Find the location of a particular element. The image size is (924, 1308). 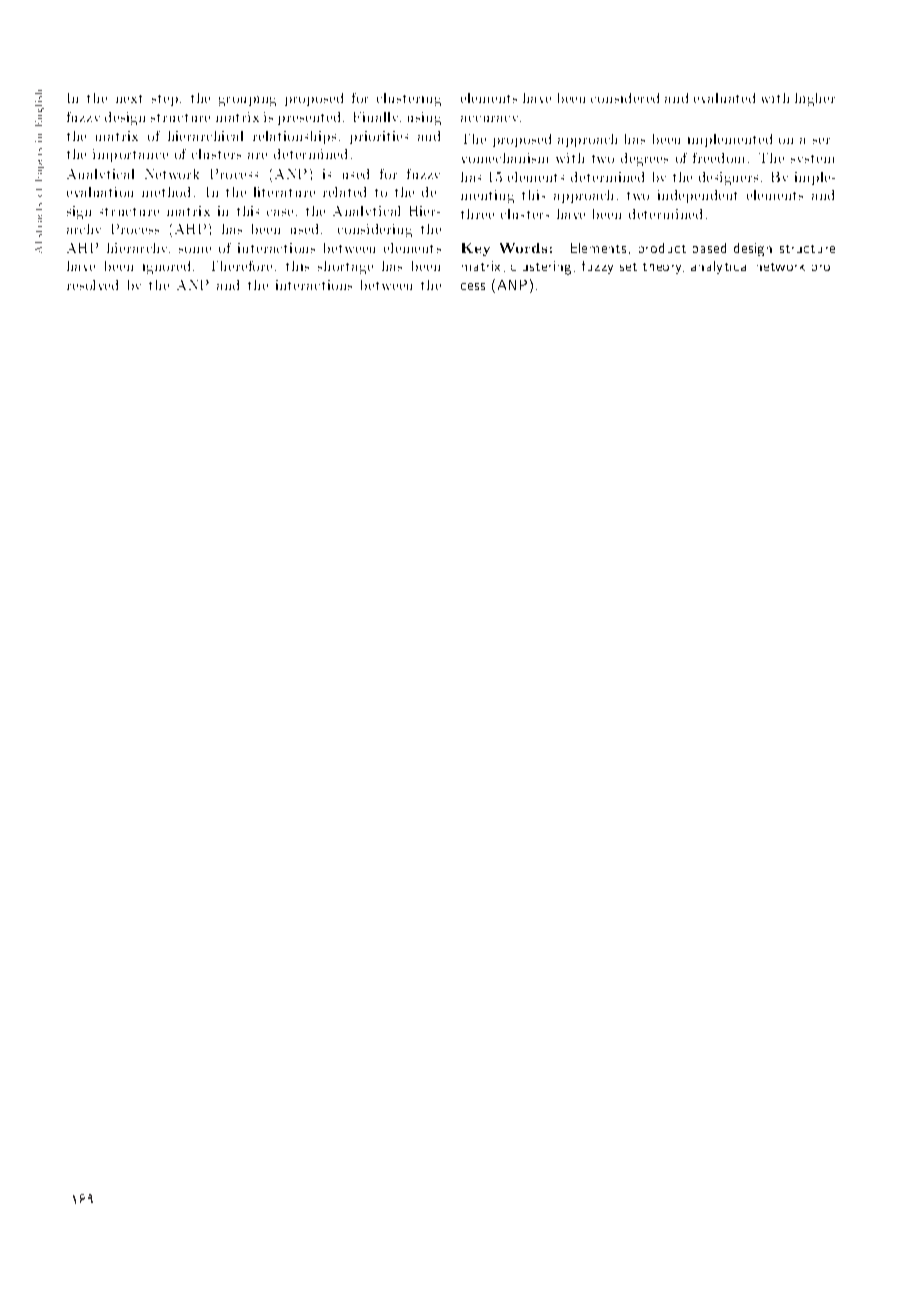

evaluated is located at coordinates (724, 98).
